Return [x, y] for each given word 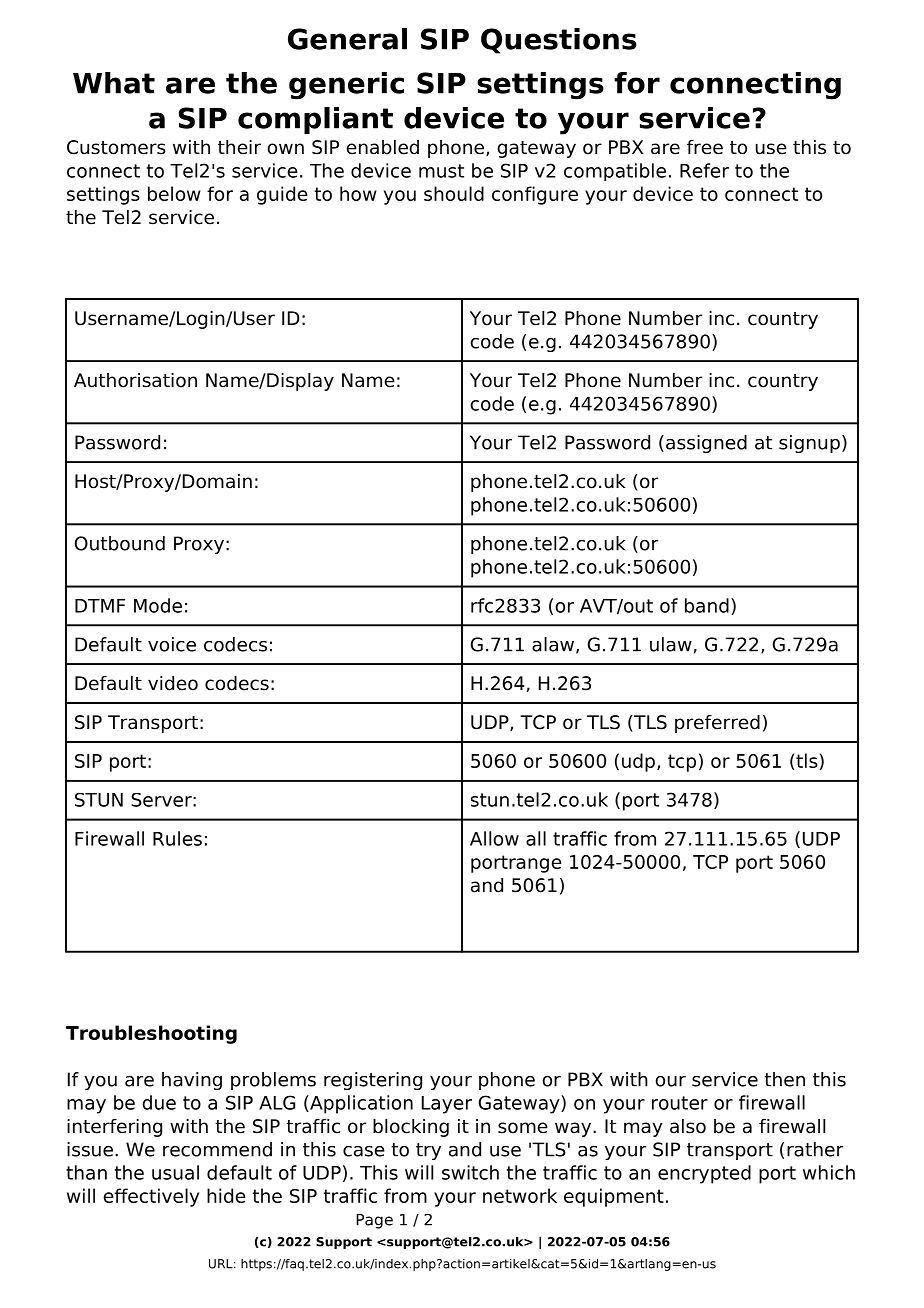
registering [373, 1081]
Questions [559, 41]
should [454, 193]
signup [809, 444]
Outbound [120, 543]
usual [175, 1172]
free [705, 147]
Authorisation [135, 380]
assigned [706, 444]
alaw [554, 645]
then [784, 1079]
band [707, 605]
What [114, 83]
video [173, 683]
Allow [494, 838]
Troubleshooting [151, 1034]
